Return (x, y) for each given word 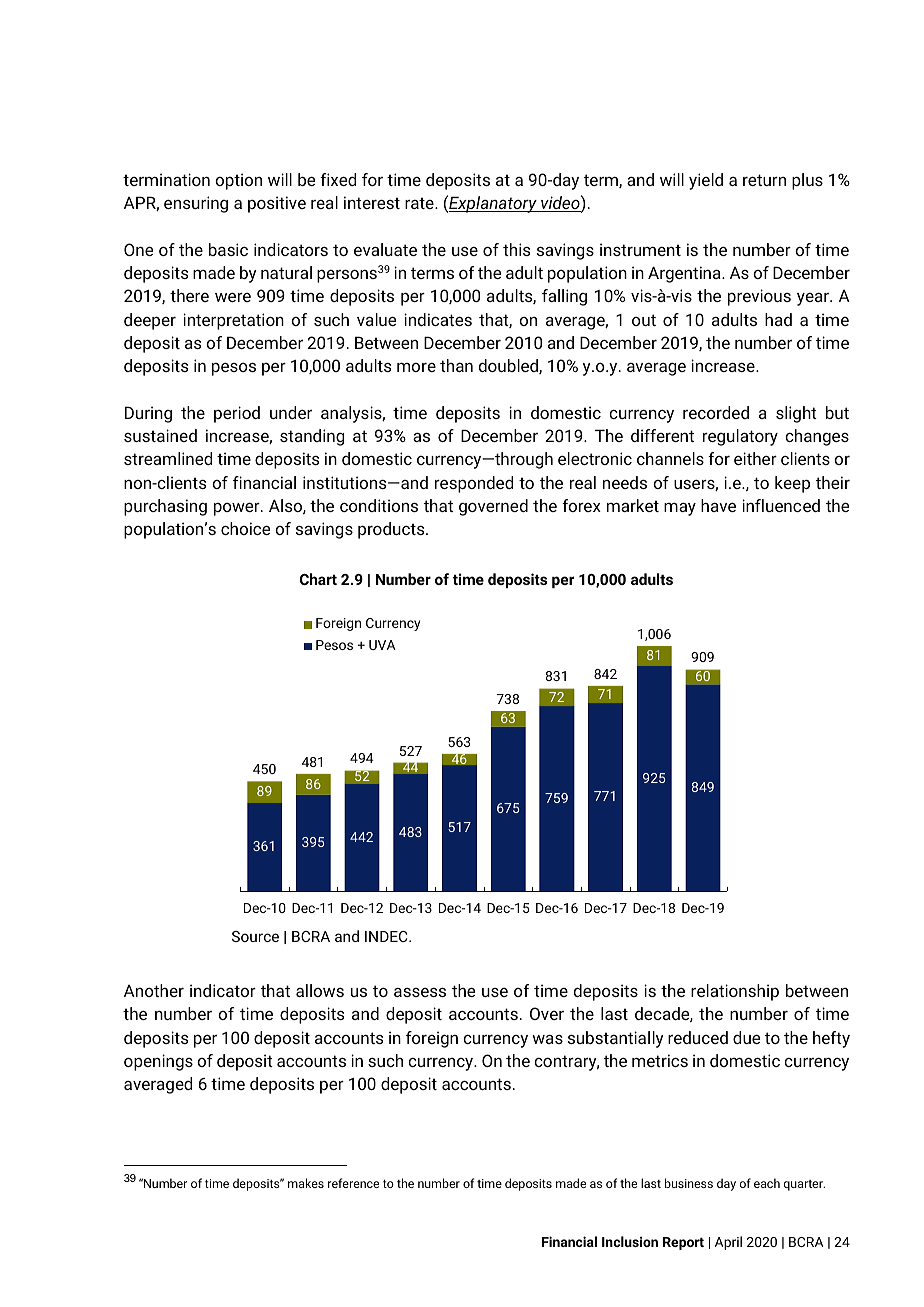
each (767, 1183)
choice (245, 528)
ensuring (196, 204)
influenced (781, 505)
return (764, 180)
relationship (735, 992)
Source (255, 936)
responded (474, 484)
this (516, 249)
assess (420, 992)
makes (306, 1183)
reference (353, 1183)
